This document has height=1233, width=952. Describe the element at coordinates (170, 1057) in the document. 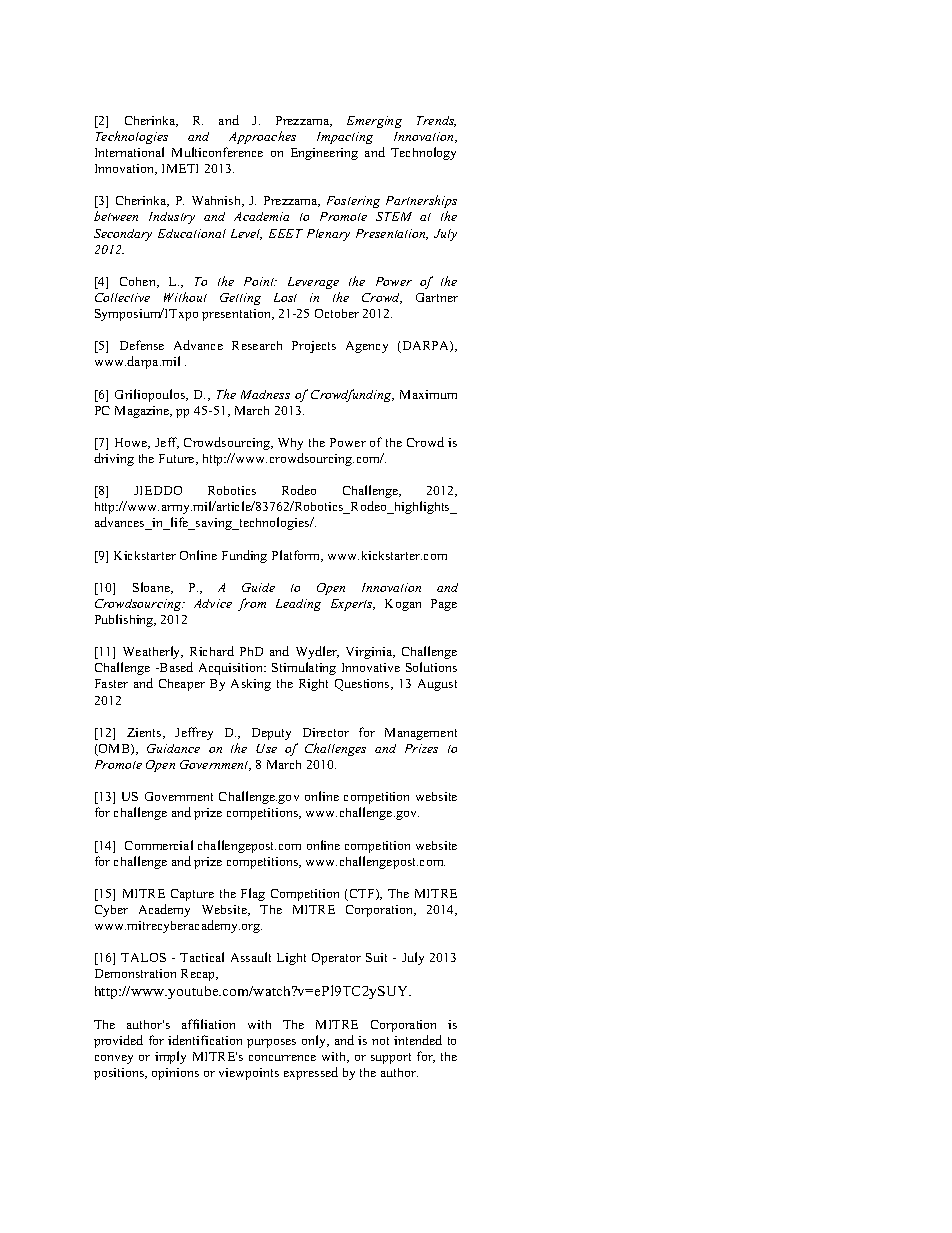

I see `imply` at that location.
